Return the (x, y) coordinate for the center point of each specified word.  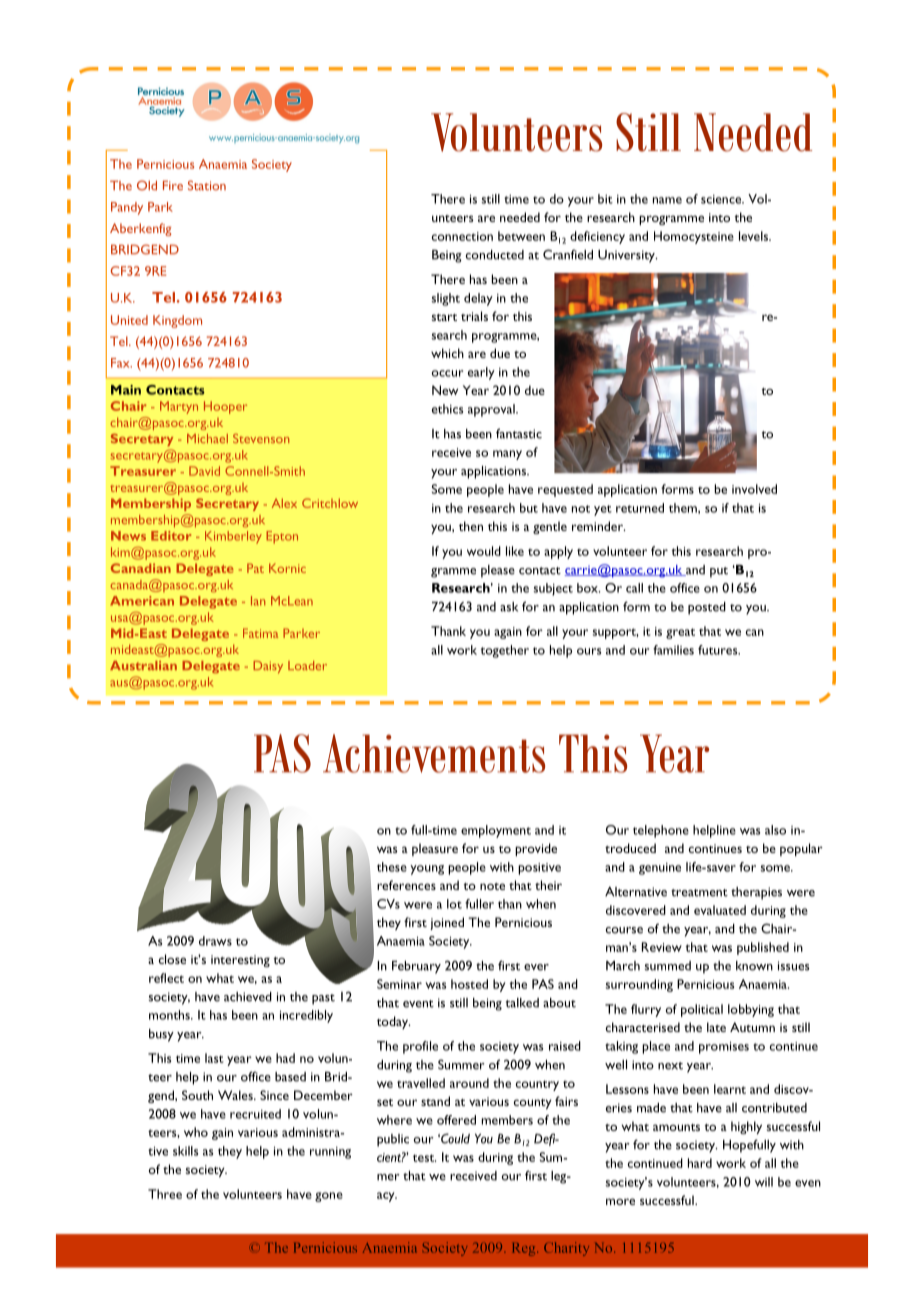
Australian (143, 665)
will (764, 1182)
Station (207, 185)
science (722, 199)
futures (719, 650)
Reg (525, 1249)
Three (165, 1194)
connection (462, 236)
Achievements (434, 753)
